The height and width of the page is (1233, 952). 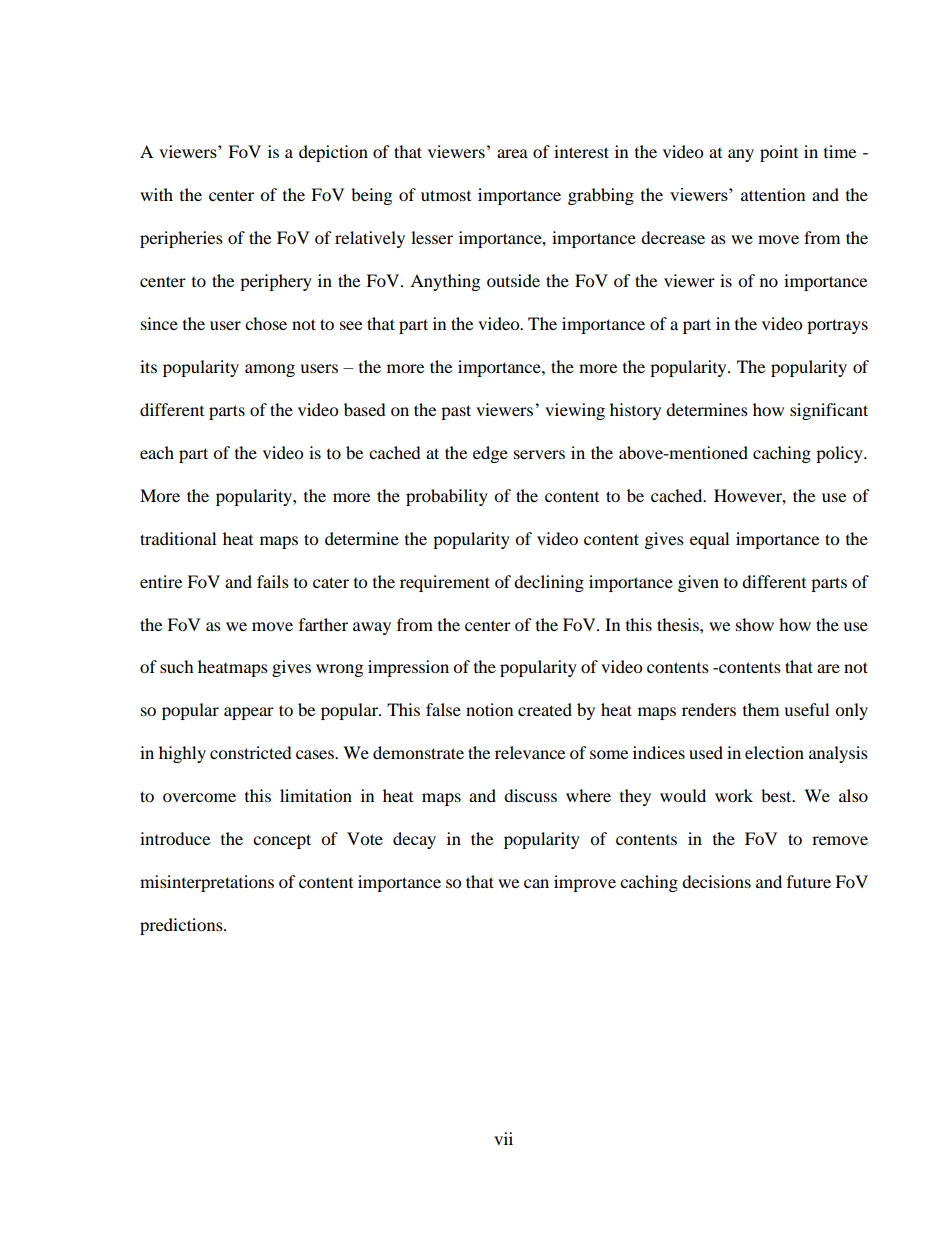 I want to click on attention, so click(x=773, y=194).
